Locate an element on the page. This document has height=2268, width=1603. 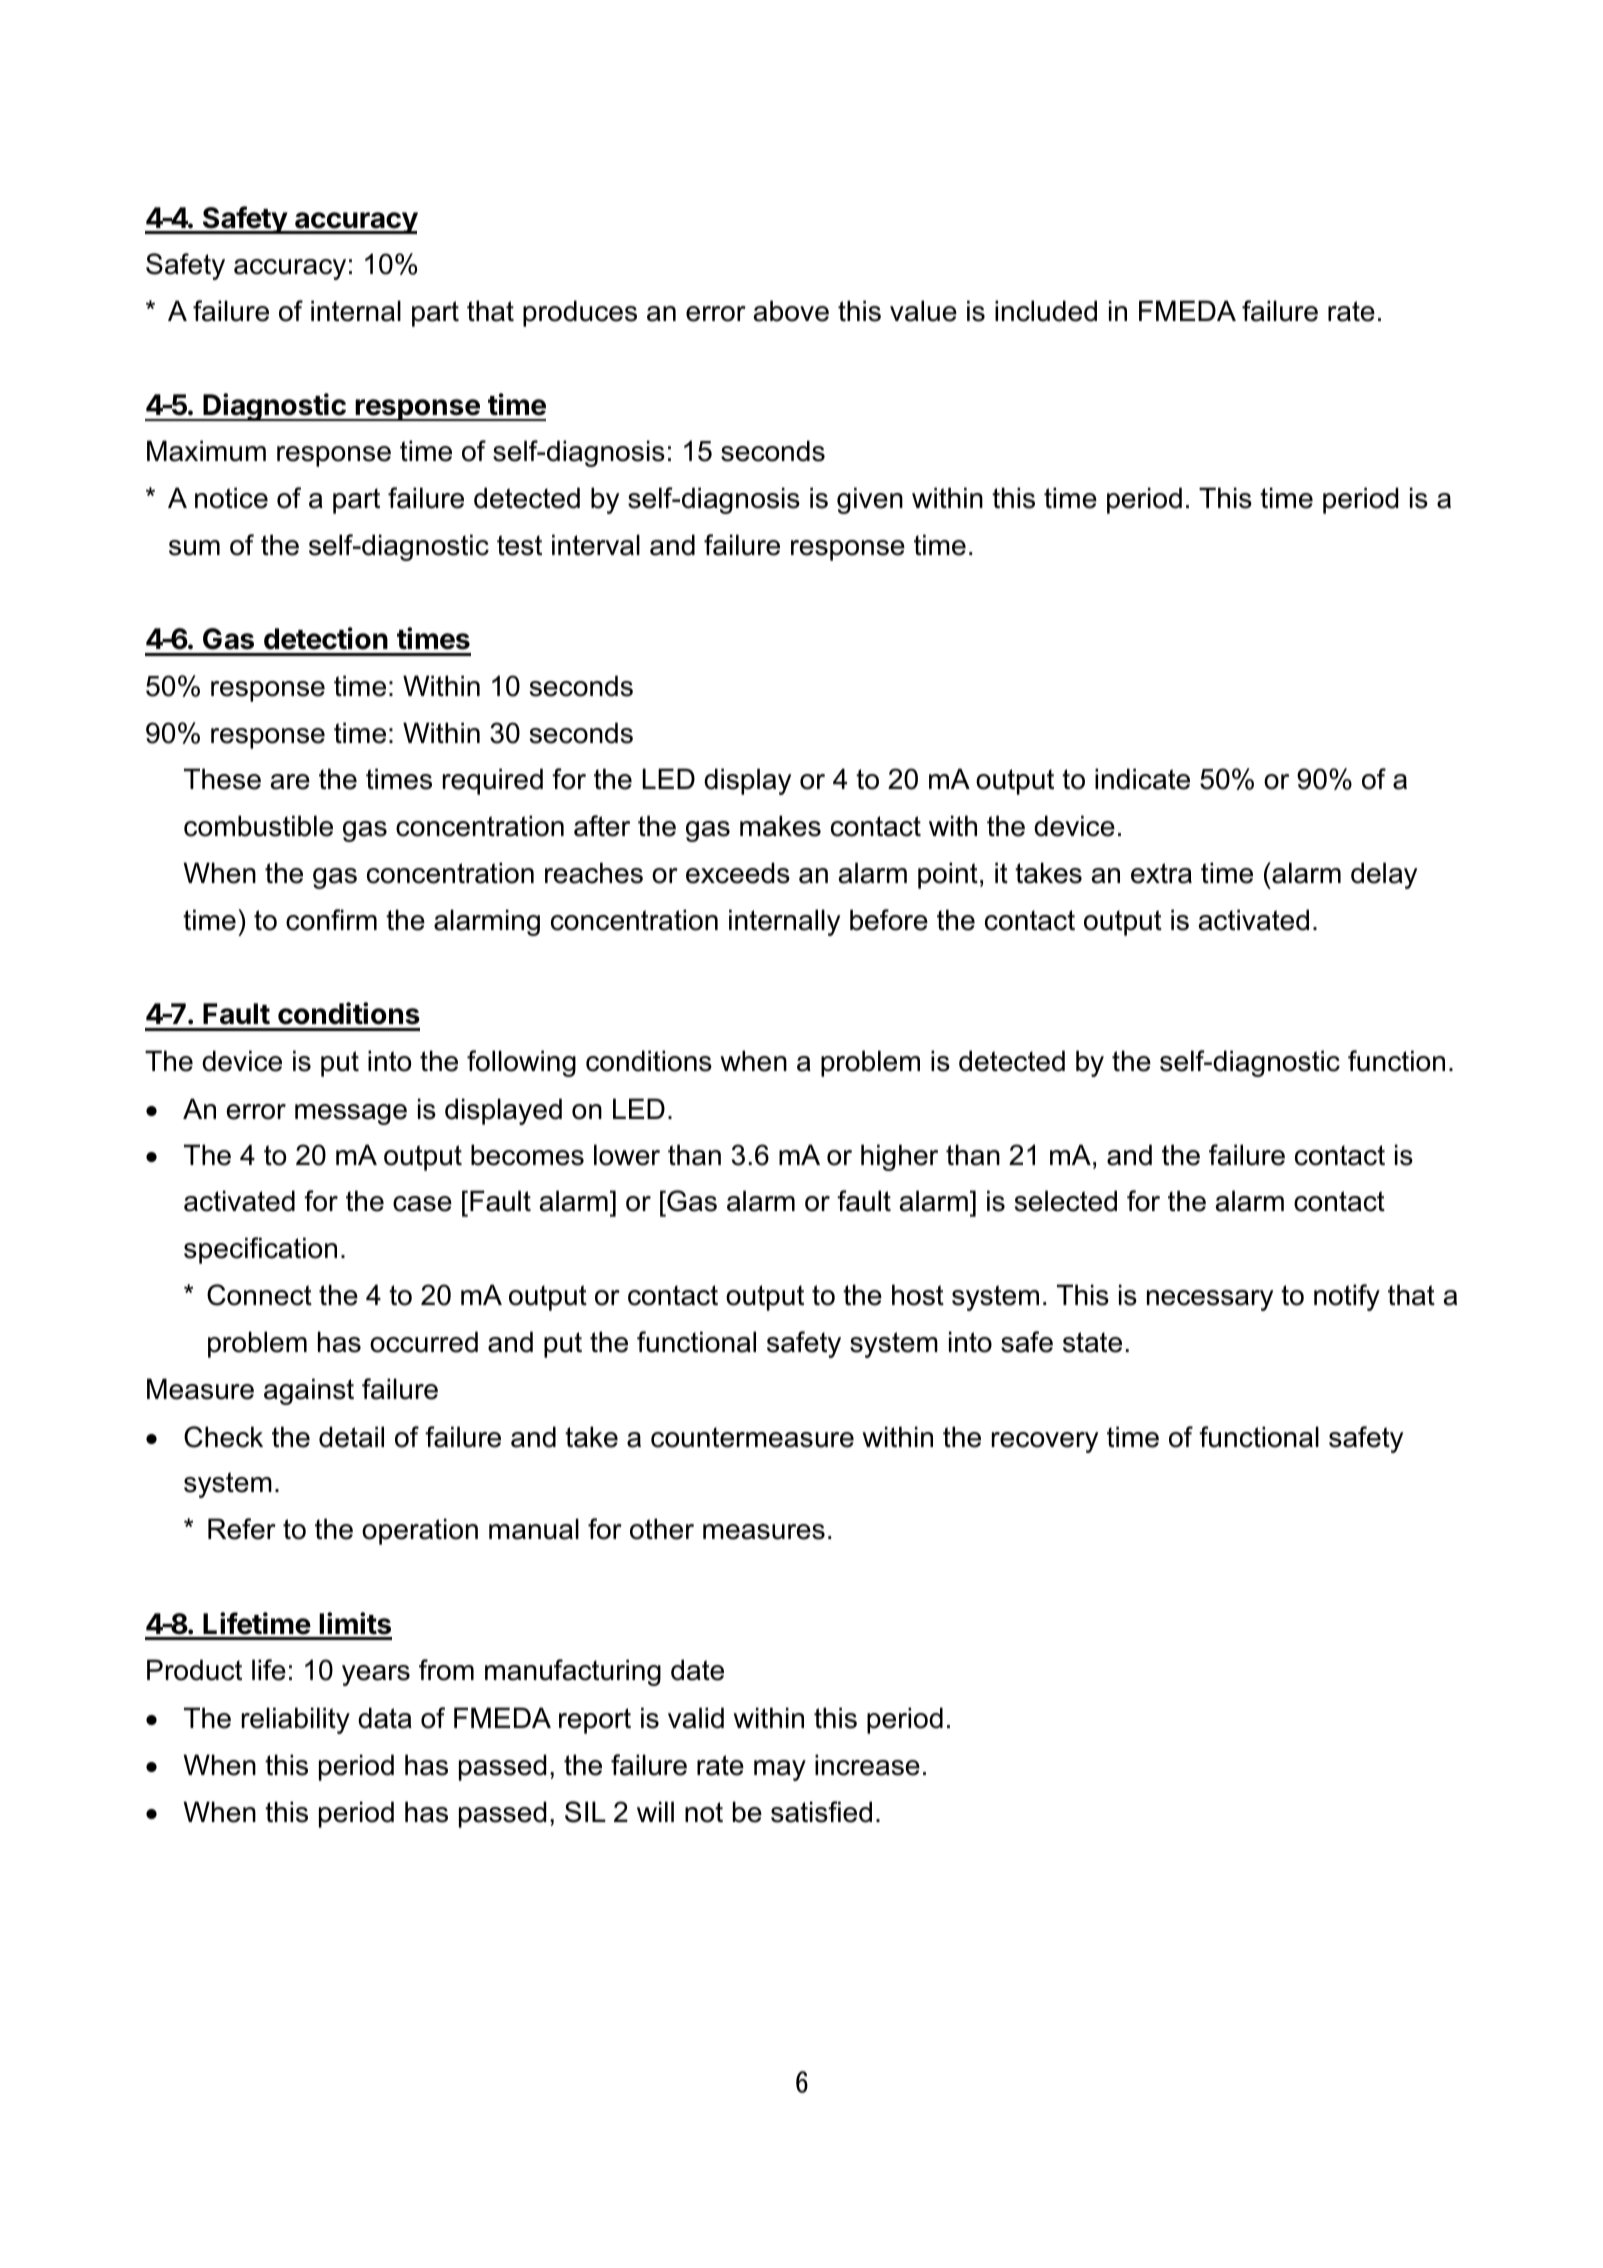
reliability is located at coordinates (296, 1720).
